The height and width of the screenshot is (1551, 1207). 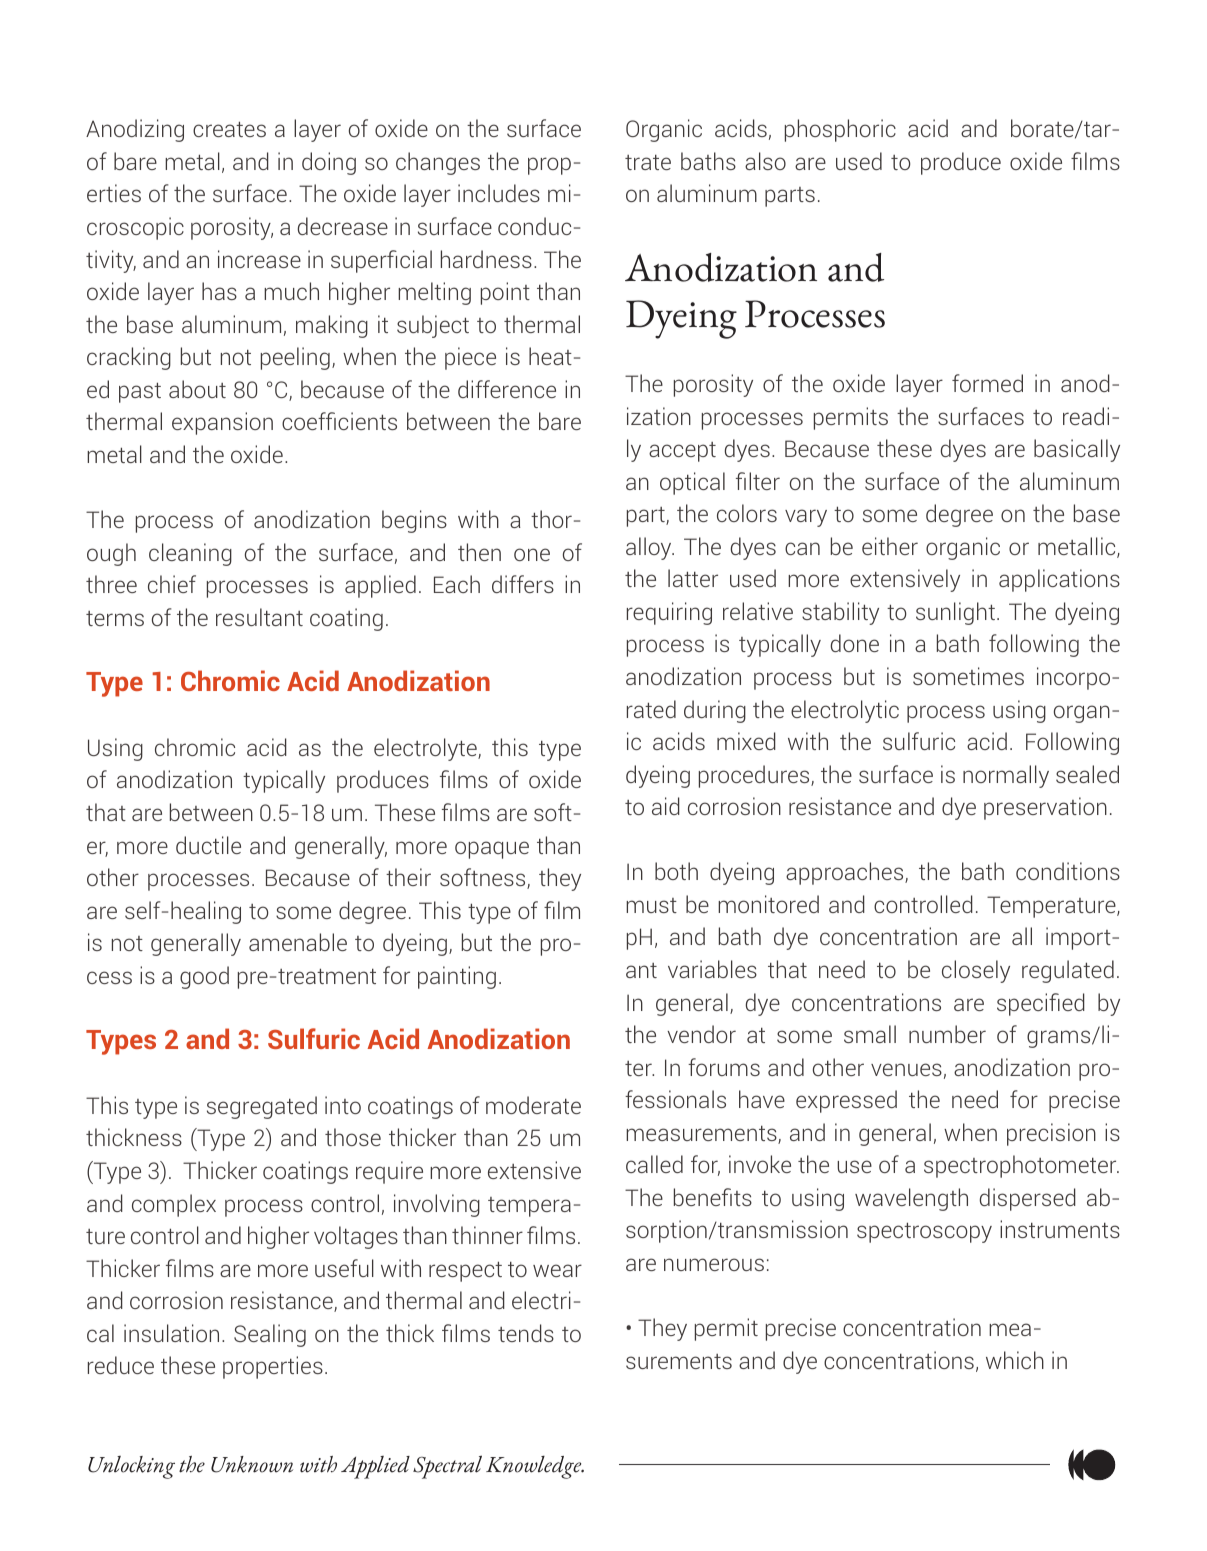 What do you see at coordinates (840, 130) in the screenshot?
I see `phosphoric` at bounding box center [840, 130].
